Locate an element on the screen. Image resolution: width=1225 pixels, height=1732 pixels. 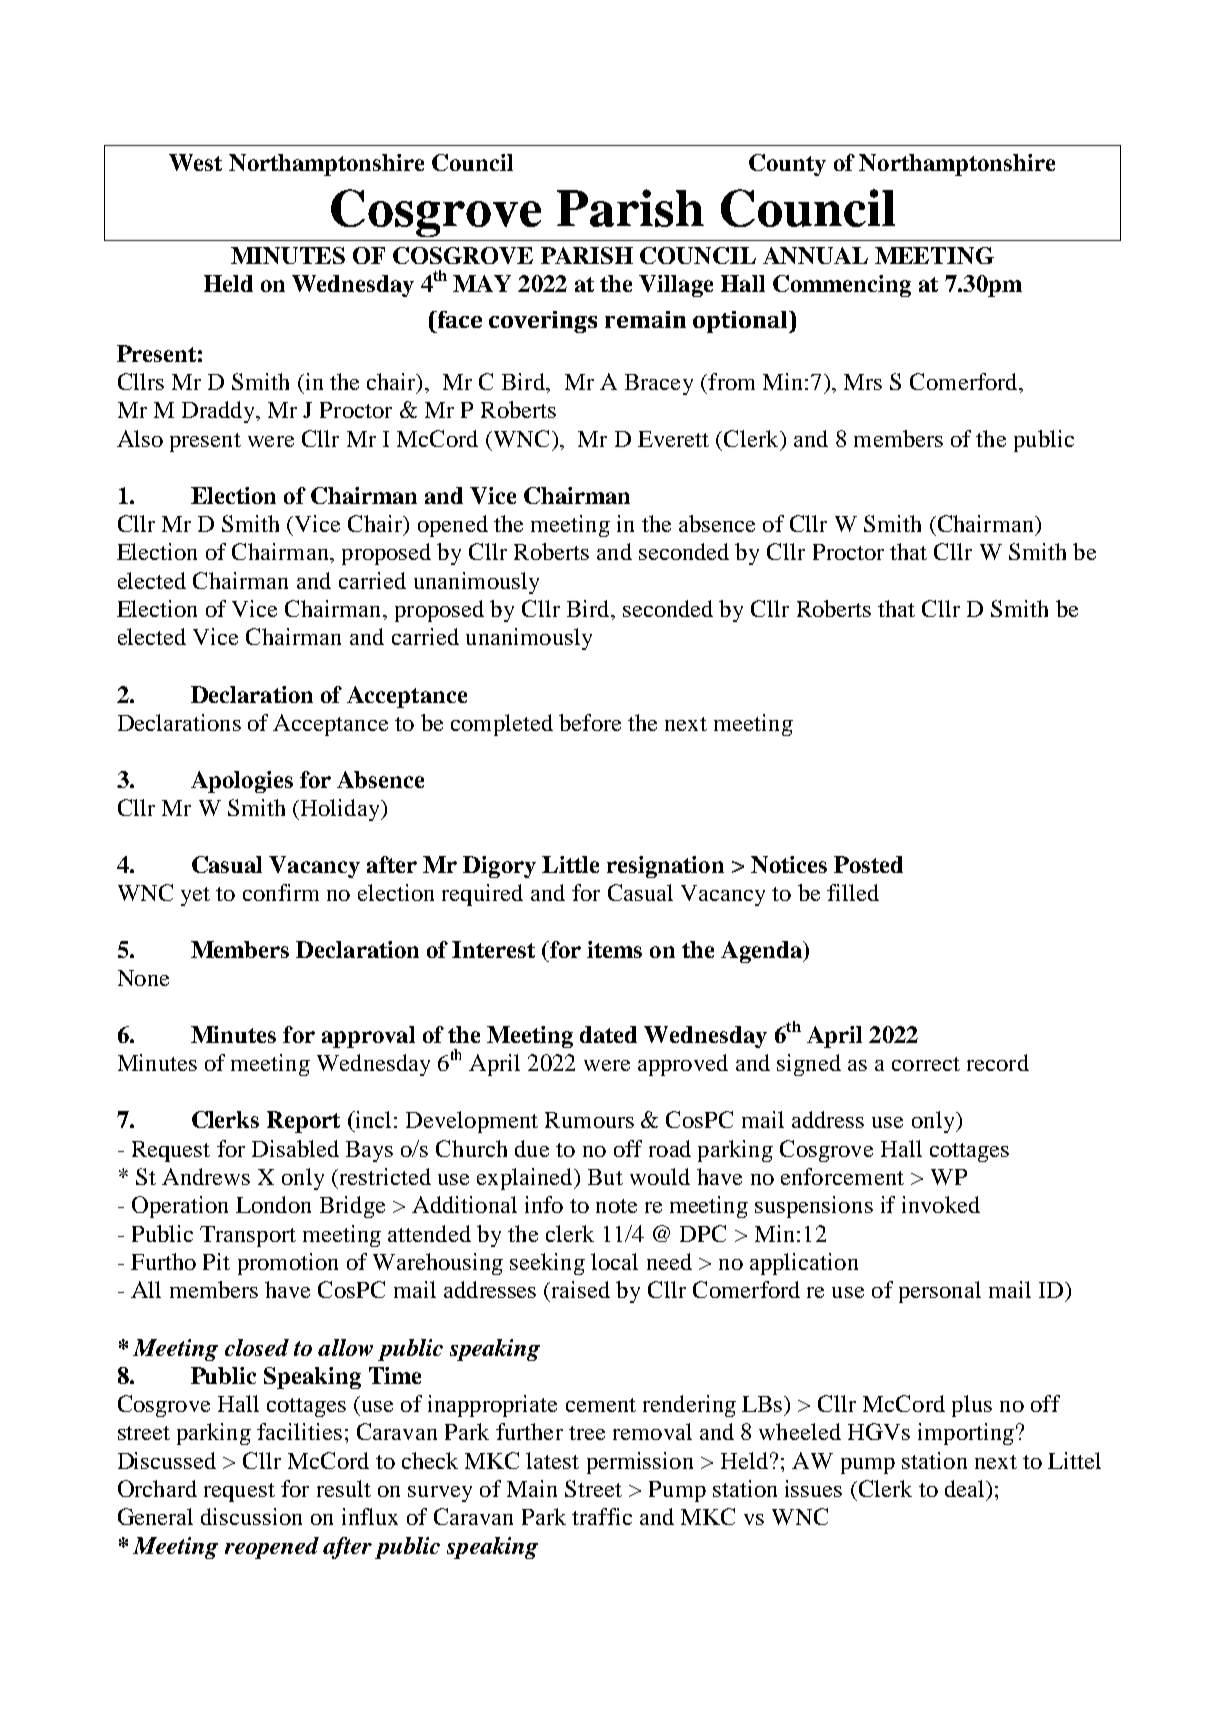
Transport is located at coordinates (248, 1236).
